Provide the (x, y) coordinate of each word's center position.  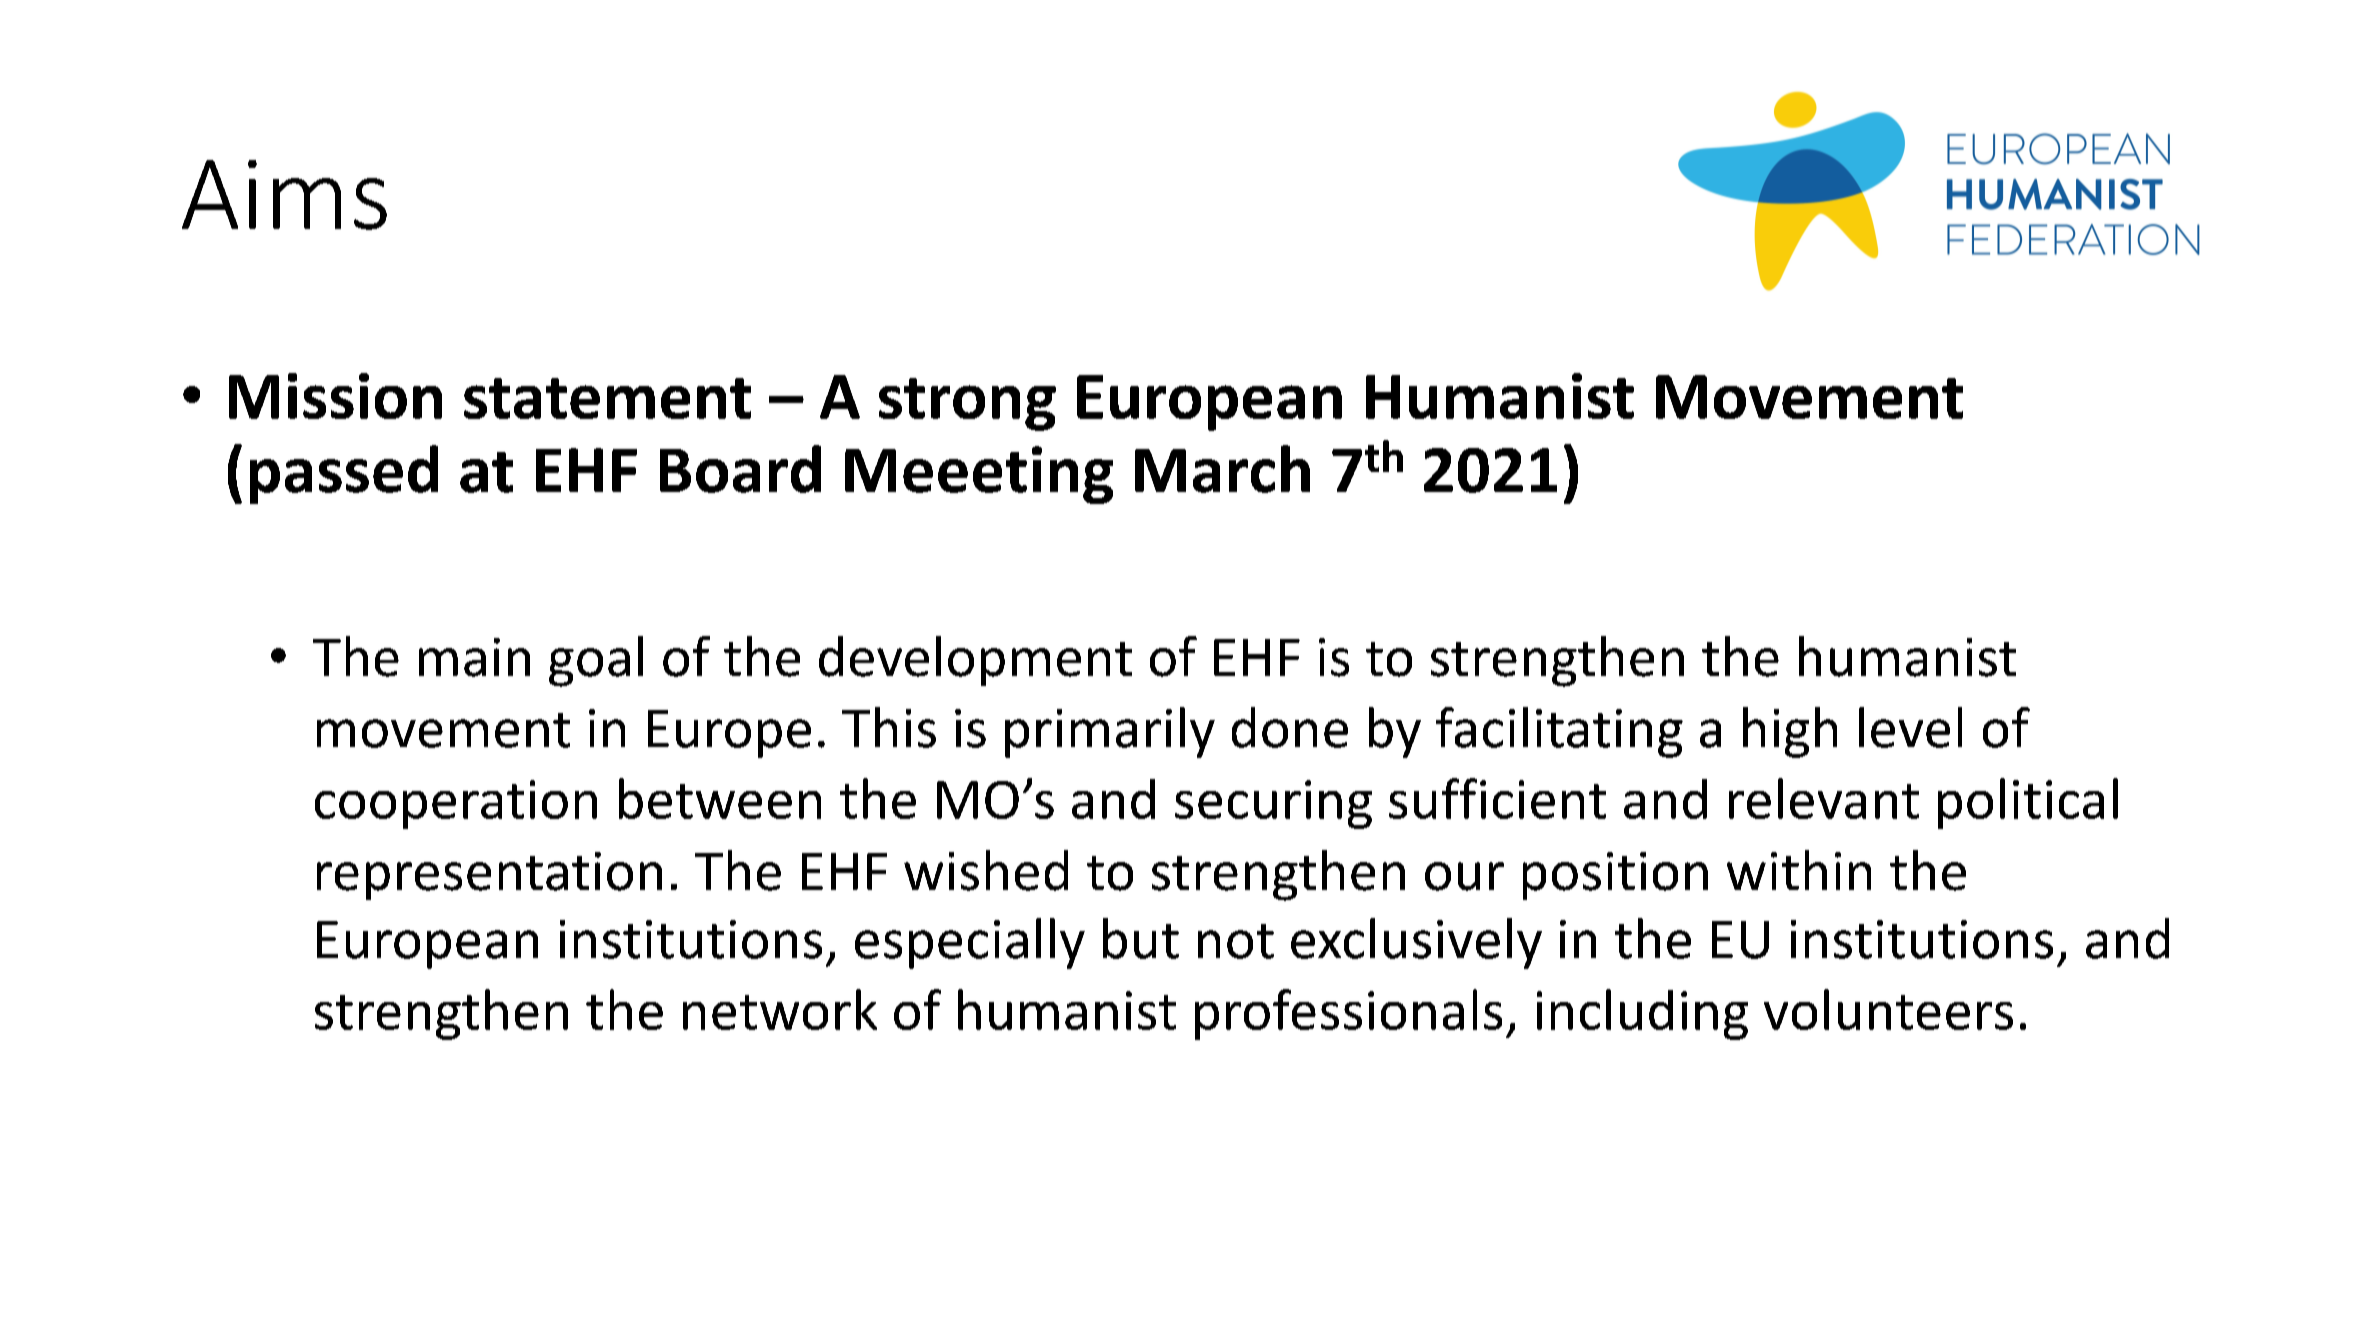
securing (1273, 804)
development (975, 661)
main (474, 657)
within (1799, 870)
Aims (284, 195)
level (1910, 727)
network (780, 1009)
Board (740, 469)
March (1222, 469)
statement (607, 398)
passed (344, 474)
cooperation (456, 804)
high (1790, 732)
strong (967, 404)
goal (596, 661)
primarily (1110, 732)
